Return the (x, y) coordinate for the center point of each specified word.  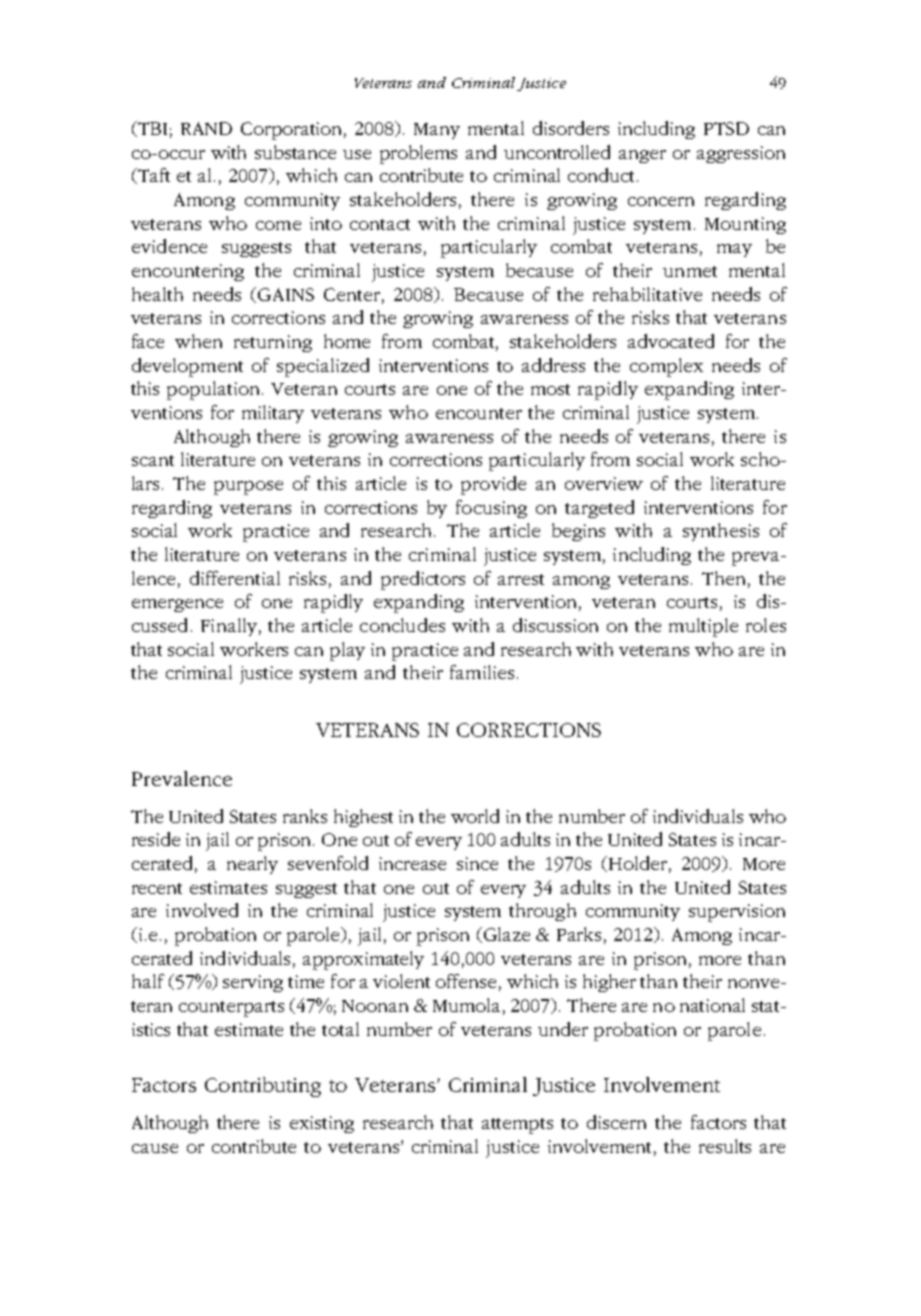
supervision (737, 913)
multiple (703, 627)
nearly (252, 865)
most (550, 389)
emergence (177, 605)
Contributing (263, 1087)
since (477, 863)
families (482, 672)
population (215, 390)
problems (418, 154)
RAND (206, 128)
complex (666, 367)
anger (642, 156)
